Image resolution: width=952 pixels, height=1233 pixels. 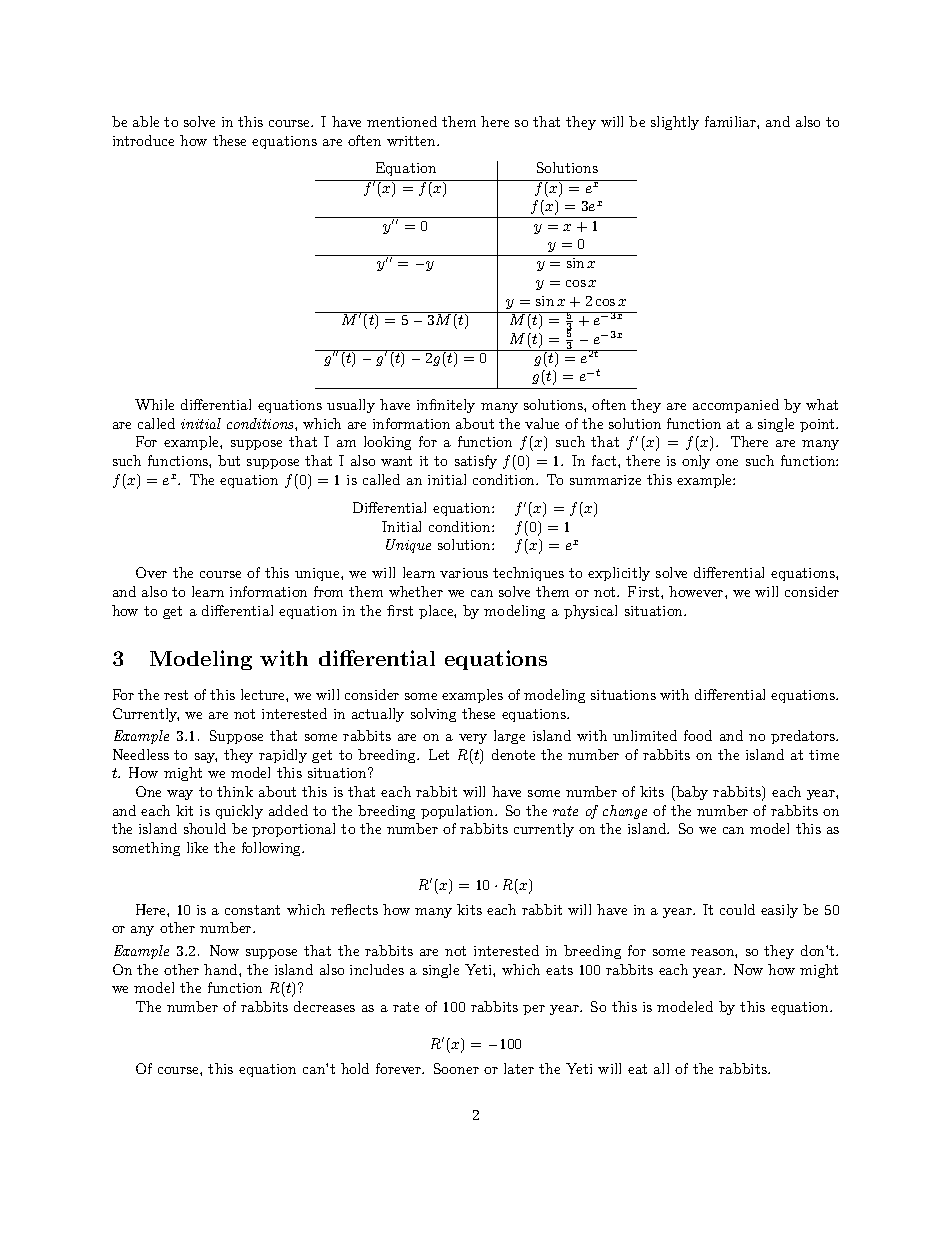 I want to click on introduce, so click(x=143, y=140).
